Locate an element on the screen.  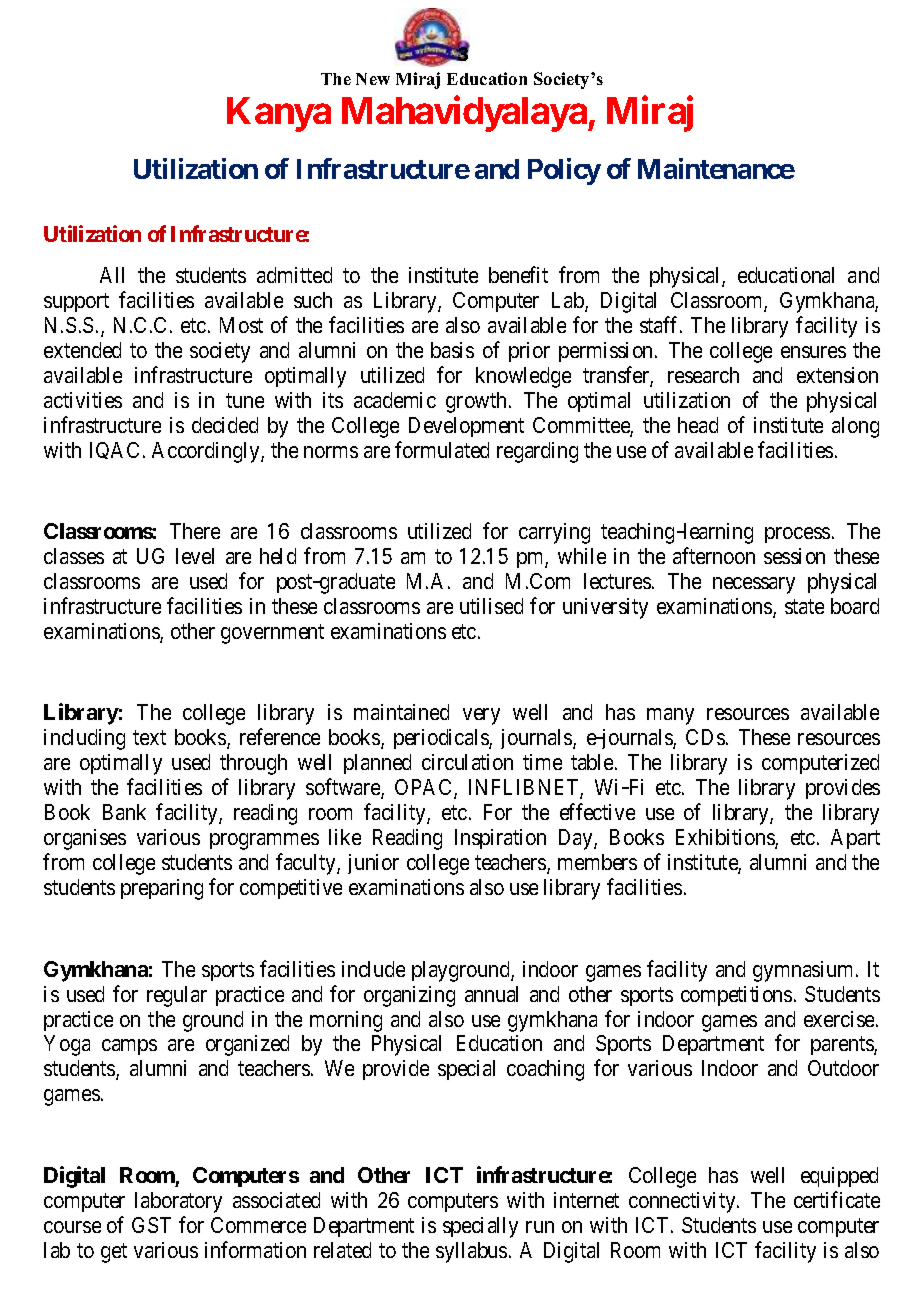
Policy is located at coordinates (564, 171).
